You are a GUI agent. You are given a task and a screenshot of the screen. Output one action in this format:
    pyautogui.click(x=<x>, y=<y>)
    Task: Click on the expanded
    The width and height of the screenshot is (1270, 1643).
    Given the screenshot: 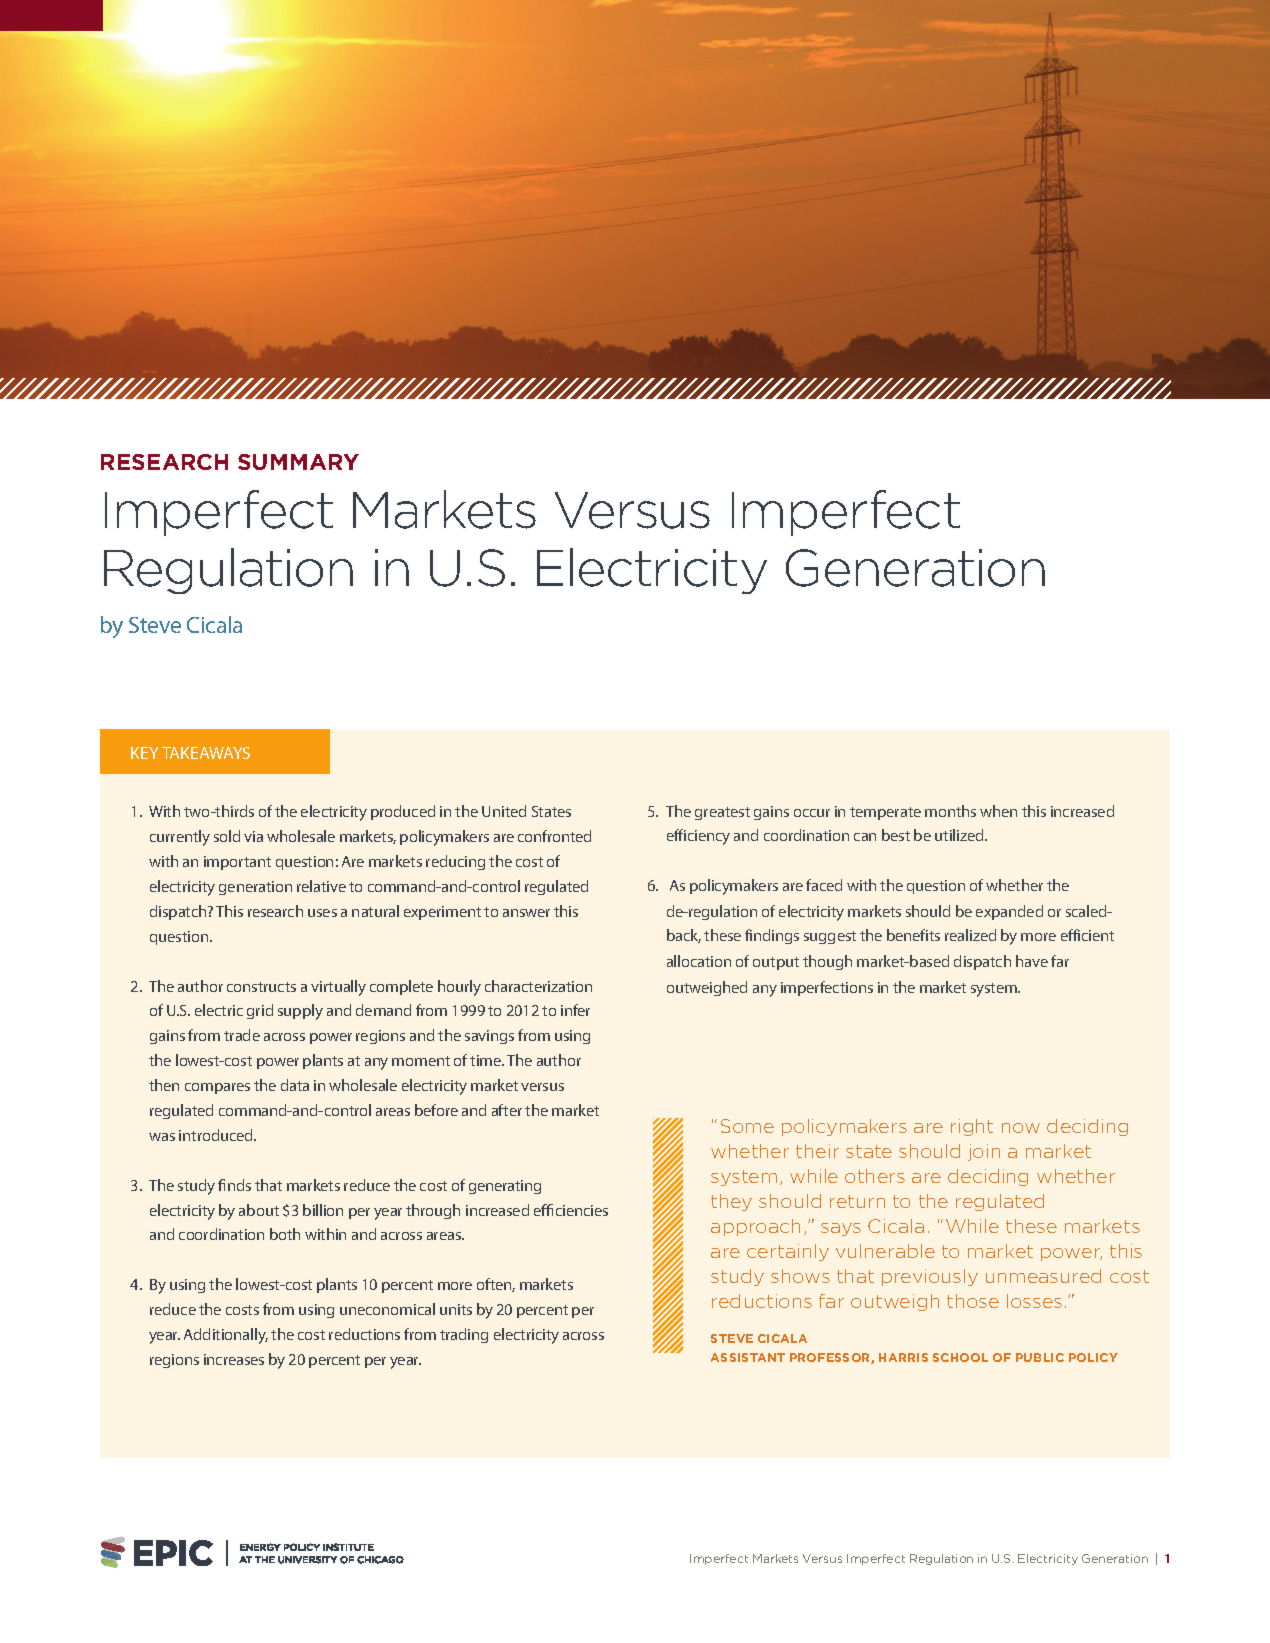 What is the action you would take?
    pyautogui.click(x=1009, y=912)
